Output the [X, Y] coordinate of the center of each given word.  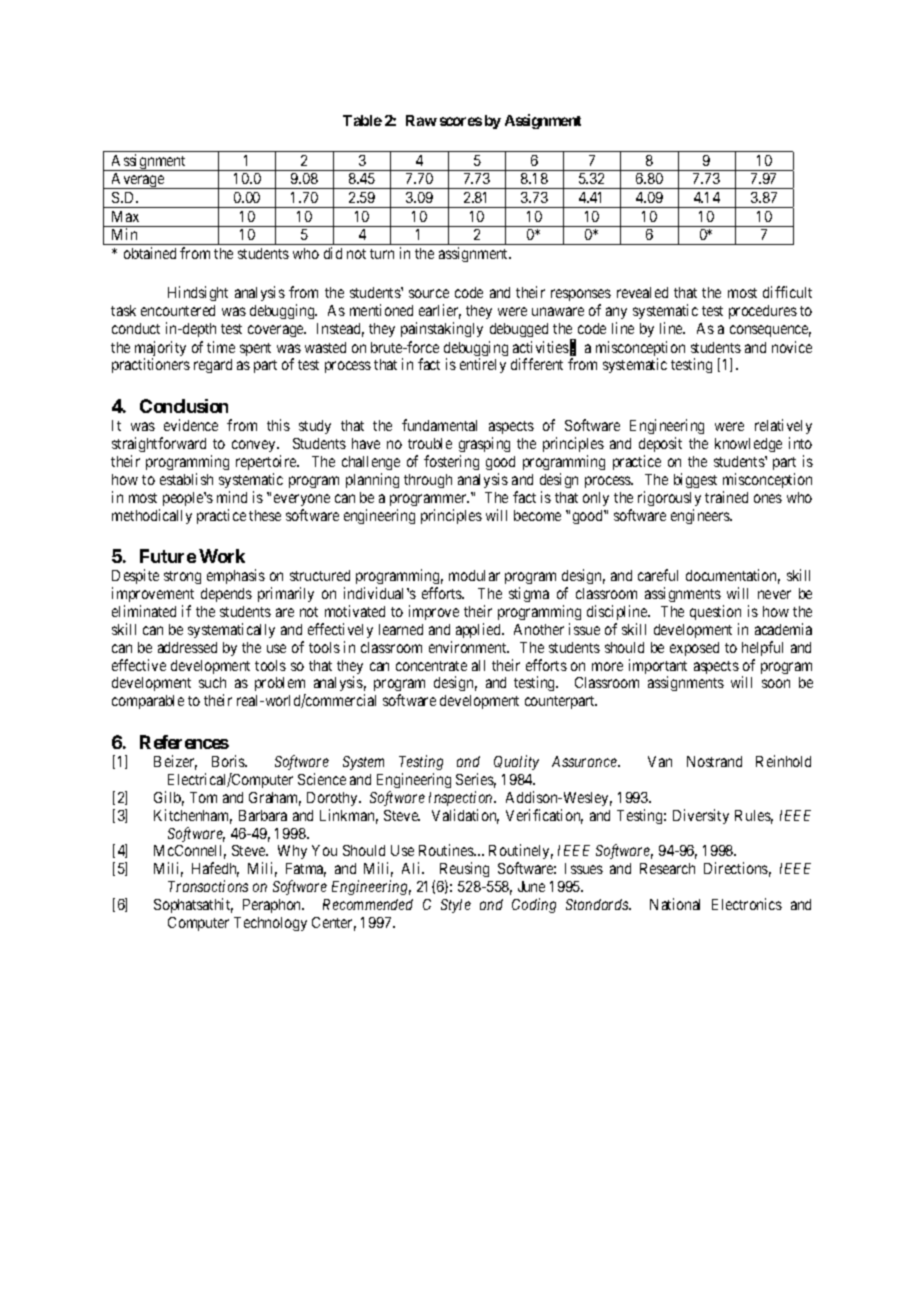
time [221, 347]
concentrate [431, 666]
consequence [770, 331]
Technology [270, 924]
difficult [787, 292]
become [537, 515]
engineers [701, 516]
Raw [421, 120]
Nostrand [714, 761]
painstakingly [442, 329]
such [212, 682]
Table [362, 120]
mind [232, 497]
